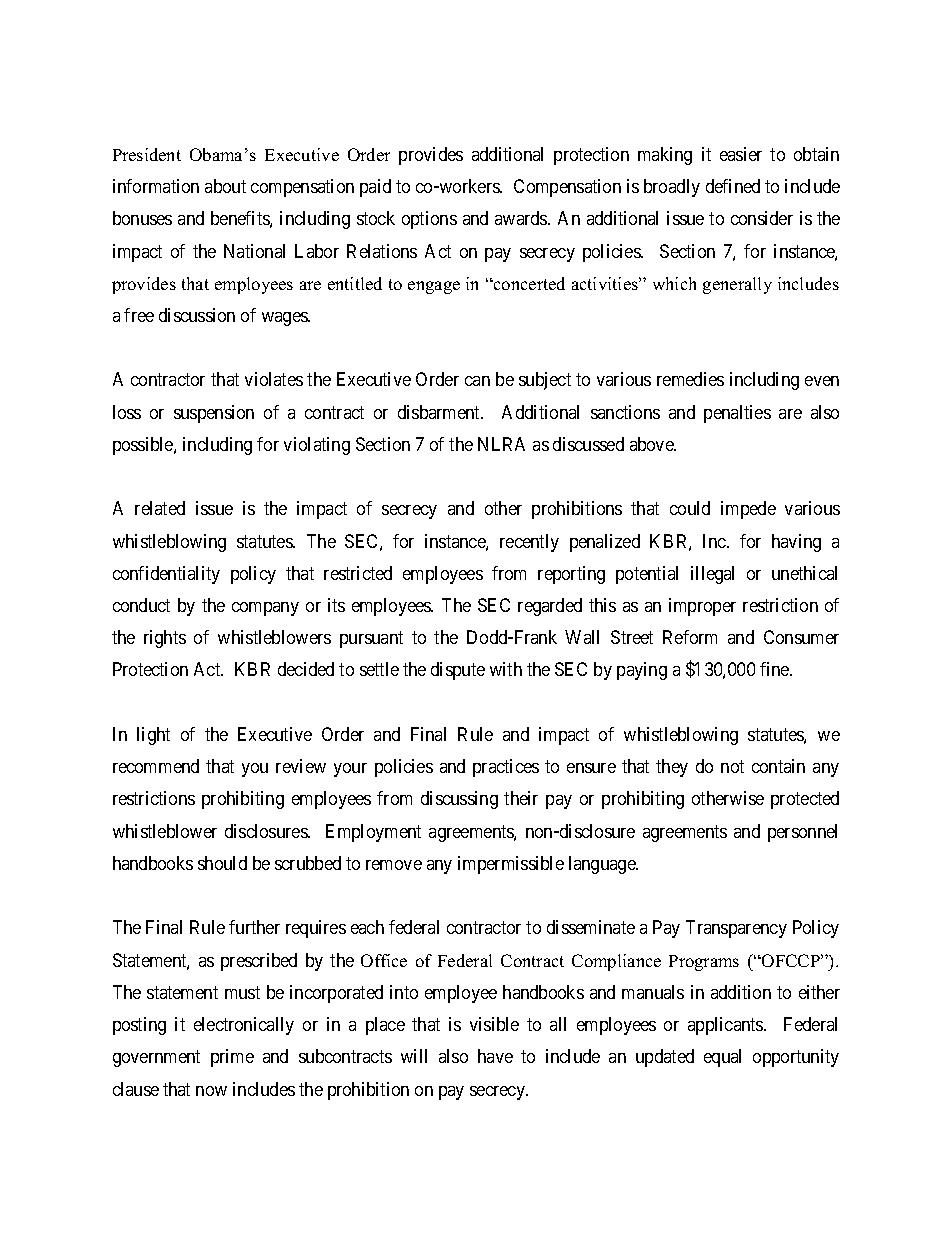 The height and width of the screenshot is (1233, 952). Describe the element at coordinates (722, 1058) in the screenshot. I see `equal` at that location.
